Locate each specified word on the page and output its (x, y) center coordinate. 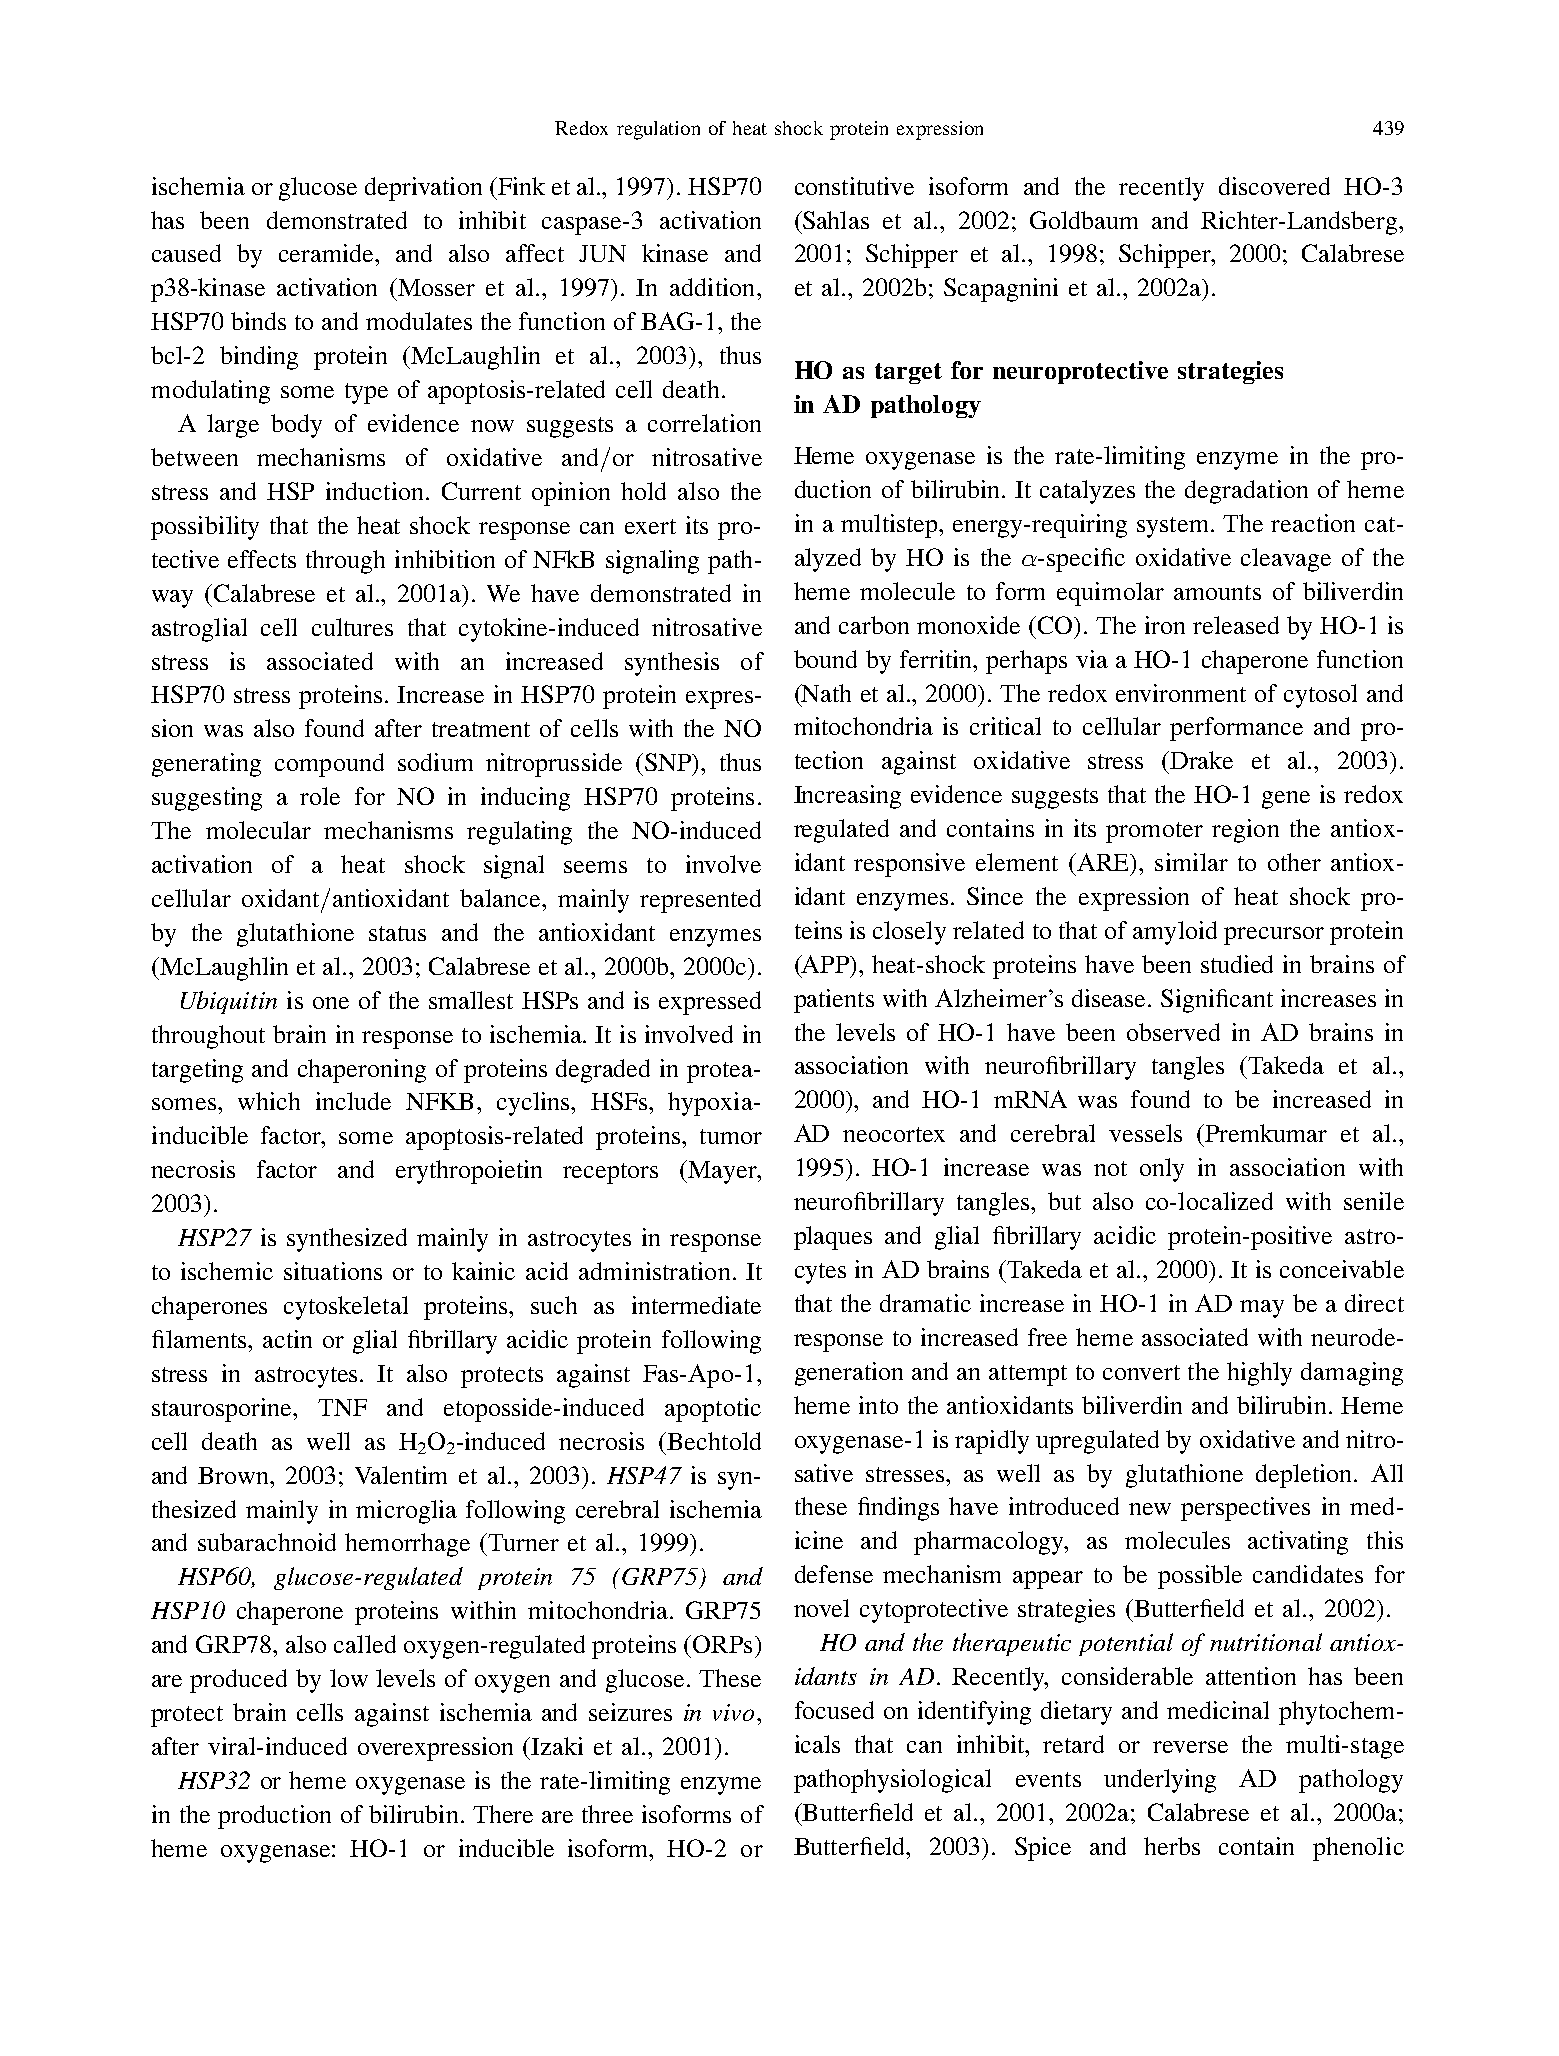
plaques (833, 1238)
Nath (825, 693)
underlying (1160, 1781)
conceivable (1342, 1269)
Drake (1201, 760)
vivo (733, 1712)
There (503, 1814)
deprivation (423, 189)
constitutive (854, 186)
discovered (1274, 186)
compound (329, 765)
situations (333, 1271)
